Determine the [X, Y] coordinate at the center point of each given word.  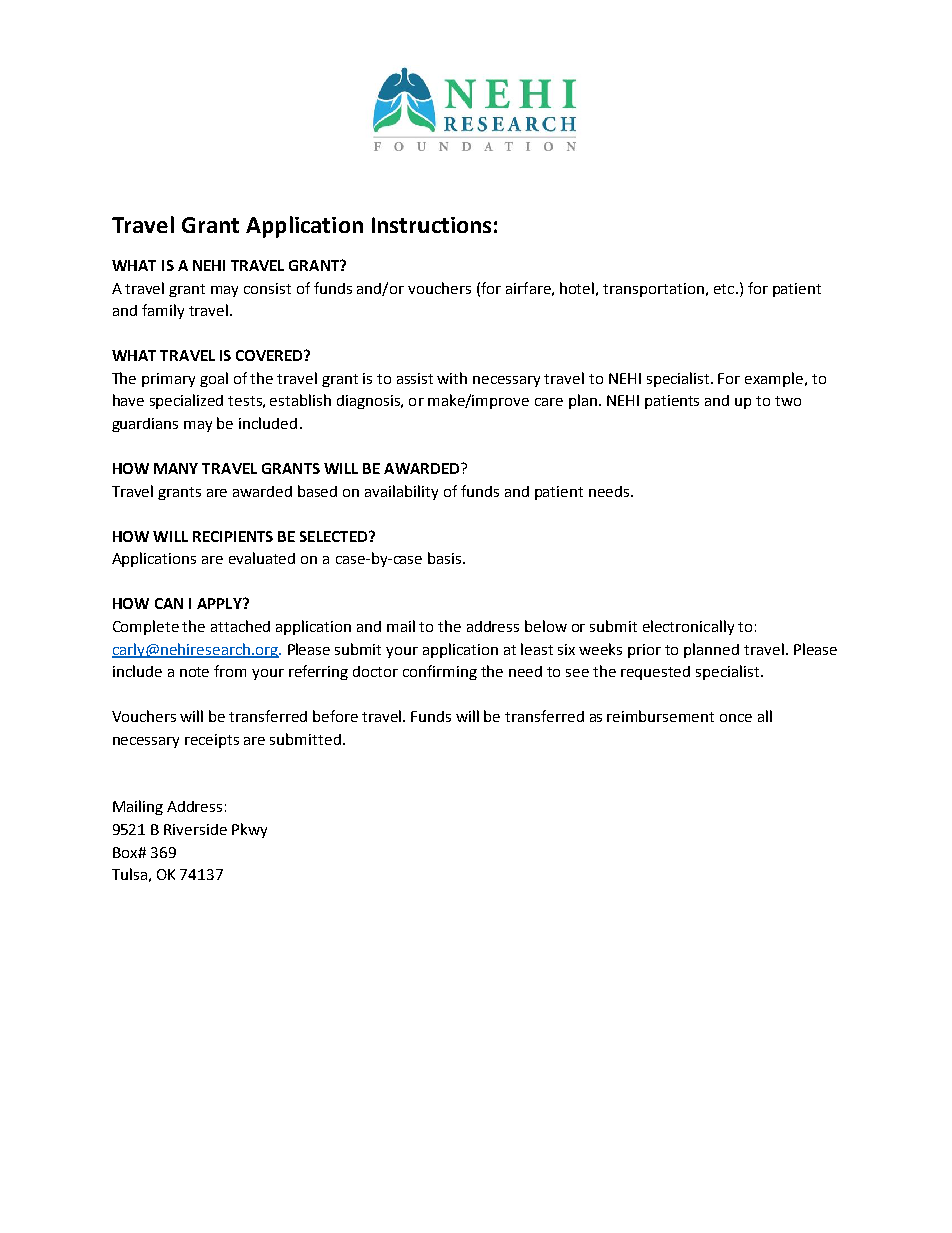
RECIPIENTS [233, 536]
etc [725, 289]
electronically [688, 627]
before [335, 716]
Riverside [195, 829]
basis [446, 558]
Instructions [431, 225]
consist [267, 288]
